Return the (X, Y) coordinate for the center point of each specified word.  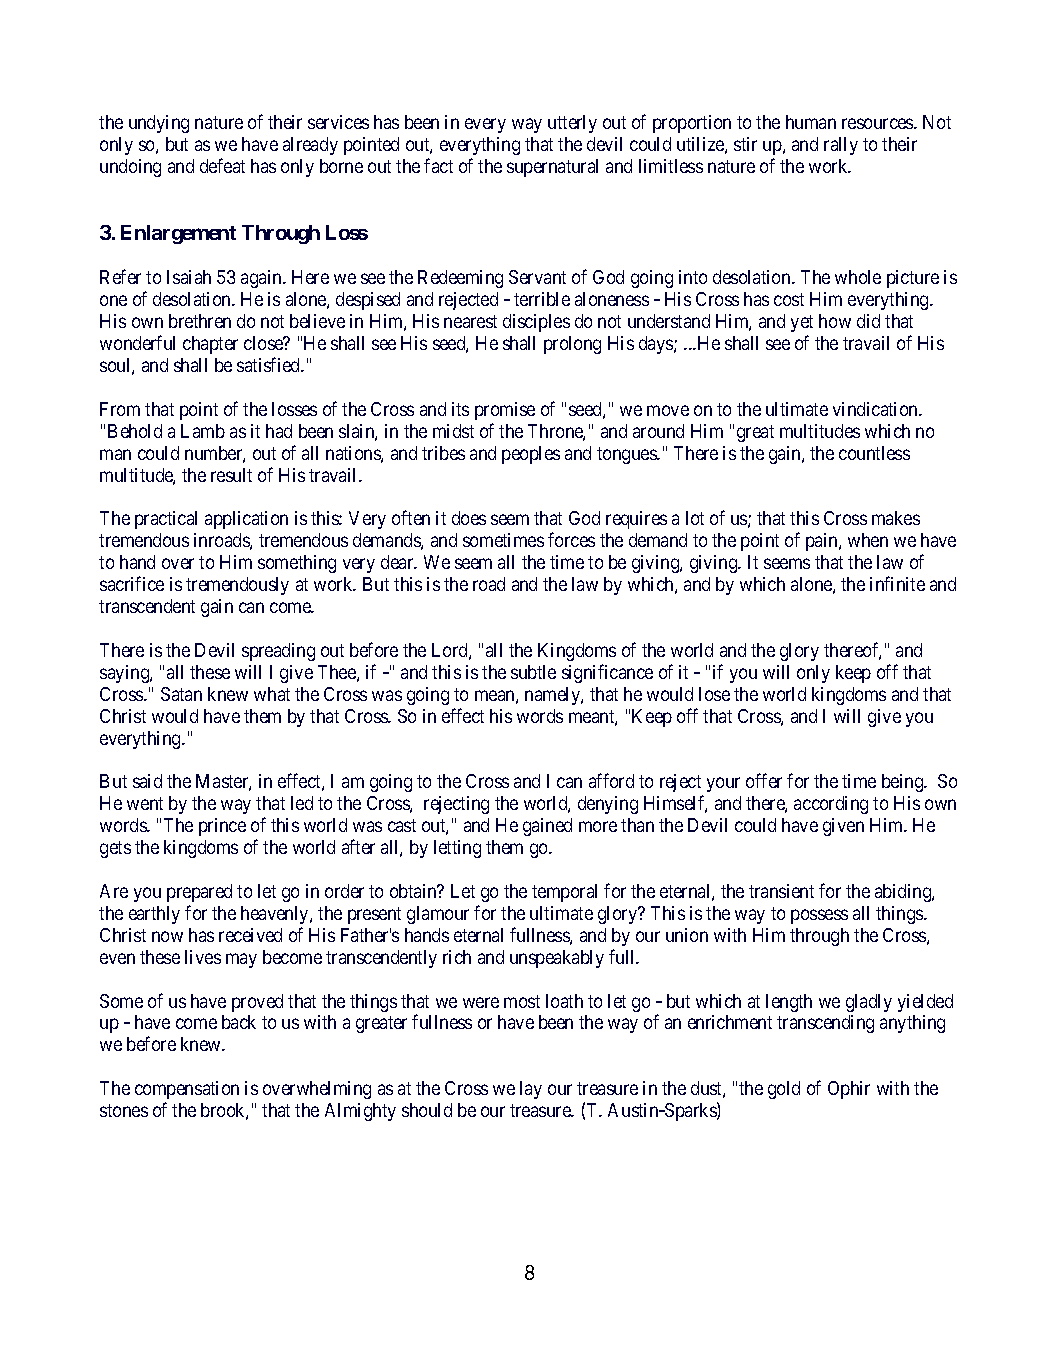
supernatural (552, 168)
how (835, 321)
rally (841, 146)
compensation (187, 1090)
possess (819, 916)
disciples (536, 323)
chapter (210, 345)
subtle (533, 672)
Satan (181, 694)
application (246, 520)
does (469, 518)
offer (764, 780)
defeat (222, 165)
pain (823, 542)
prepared (199, 893)
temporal (564, 893)
